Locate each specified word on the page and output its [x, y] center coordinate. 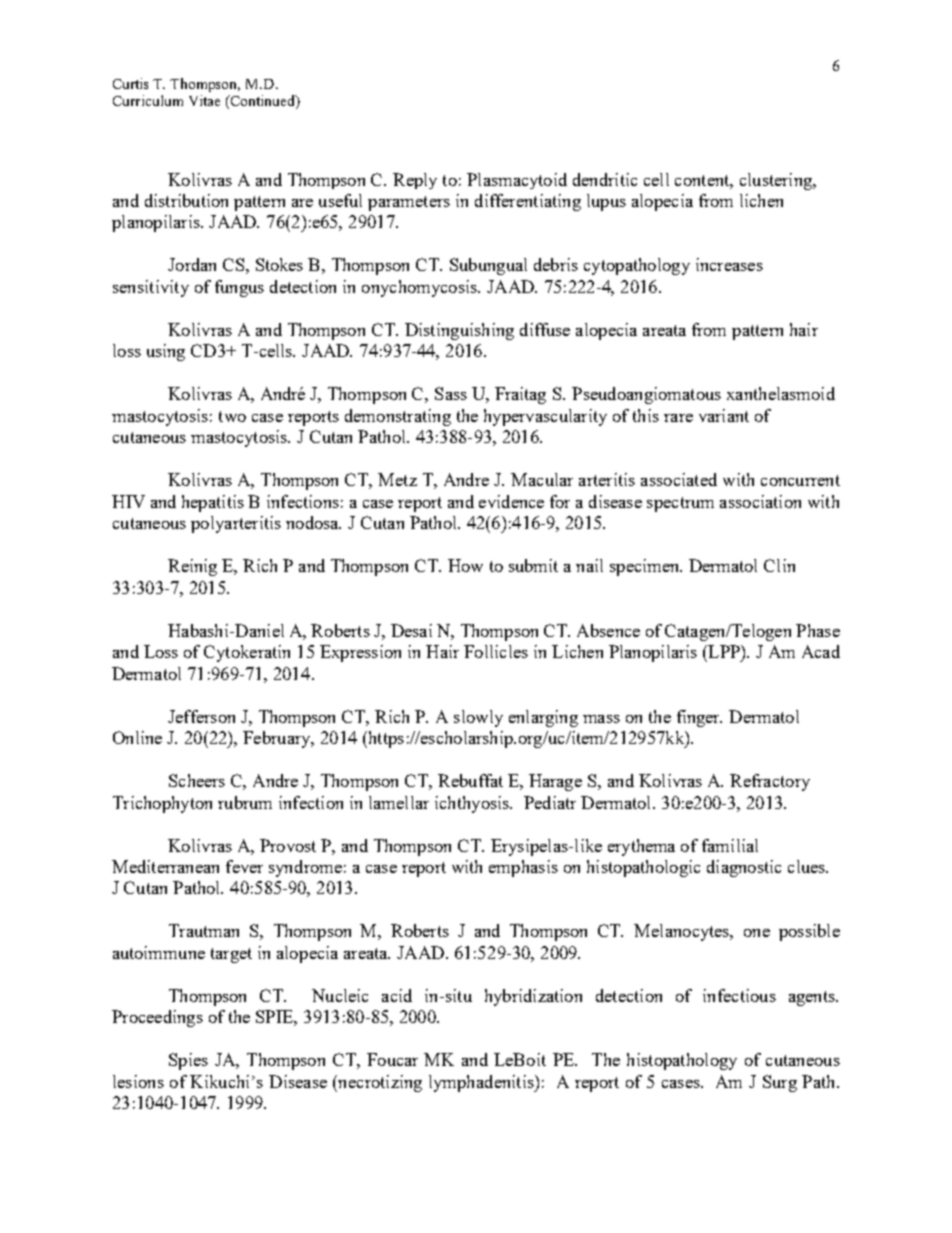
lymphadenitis [482, 1083]
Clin [779, 565]
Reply [415, 181]
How [465, 565]
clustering [777, 181]
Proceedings [157, 1018]
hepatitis [213, 503]
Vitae [204, 100]
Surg [780, 1083]
